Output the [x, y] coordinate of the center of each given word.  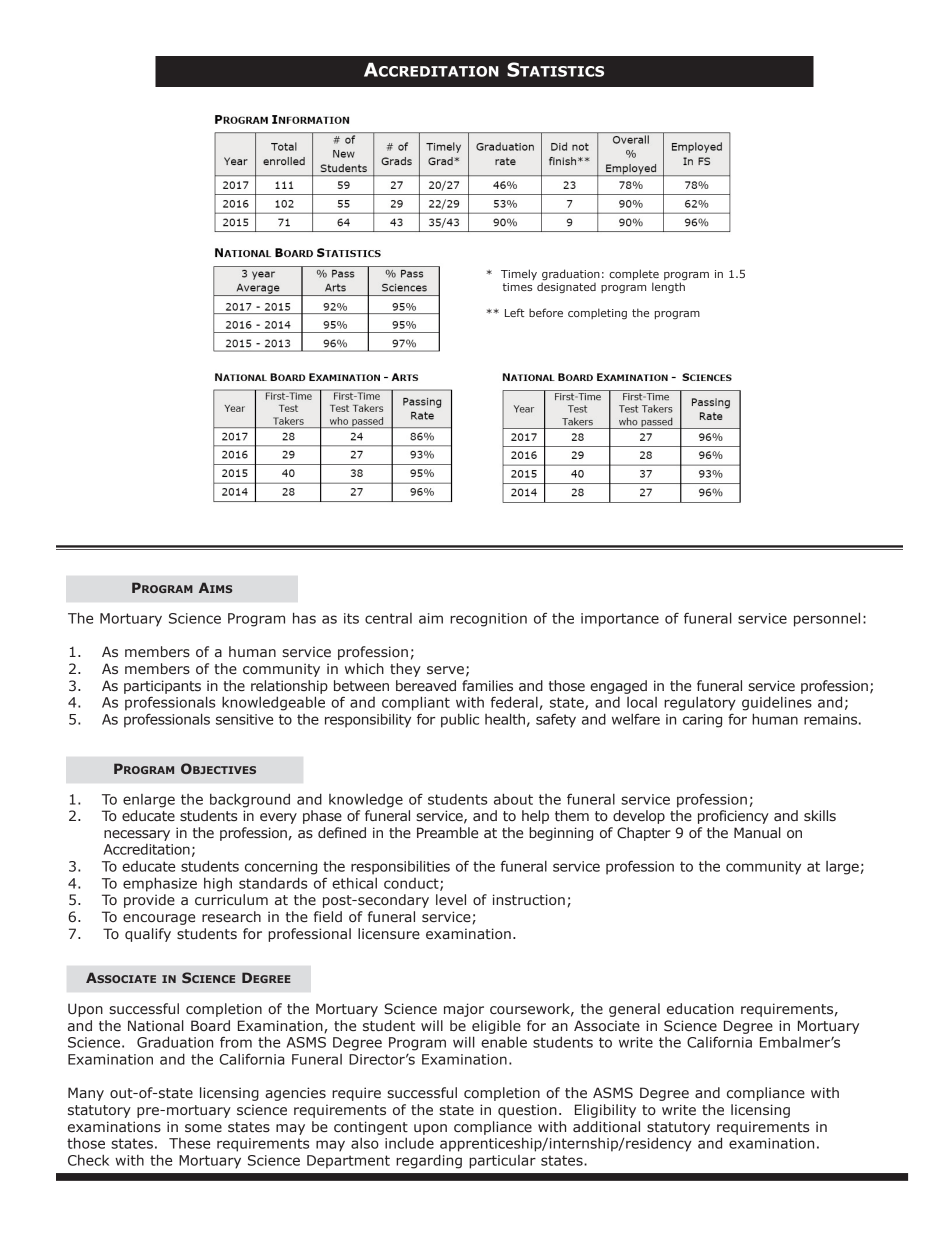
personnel [827, 619]
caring [702, 721]
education [700, 1009]
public [460, 721]
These [189, 1143]
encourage [159, 919]
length [668, 287]
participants [162, 687]
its [351, 618]
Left [515, 312]
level [451, 900]
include [409, 1143]
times [517, 287]
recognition [488, 620]
